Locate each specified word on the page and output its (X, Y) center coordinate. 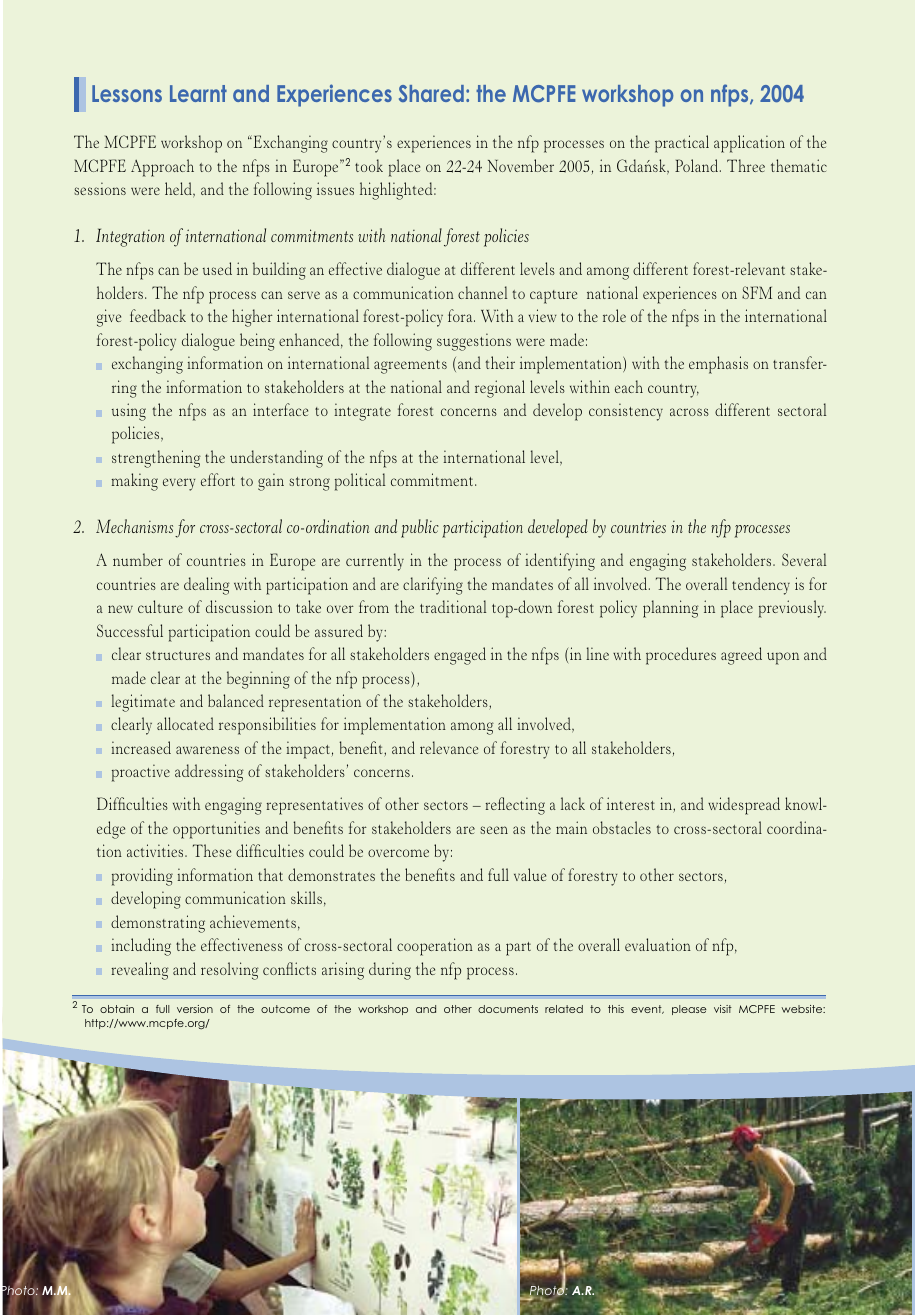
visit (723, 1009)
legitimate (143, 703)
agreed (741, 656)
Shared (431, 93)
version (195, 1009)
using (129, 412)
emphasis (718, 365)
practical (682, 144)
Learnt (198, 93)
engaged (460, 656)
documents (508, 1009)
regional (500, 389)
